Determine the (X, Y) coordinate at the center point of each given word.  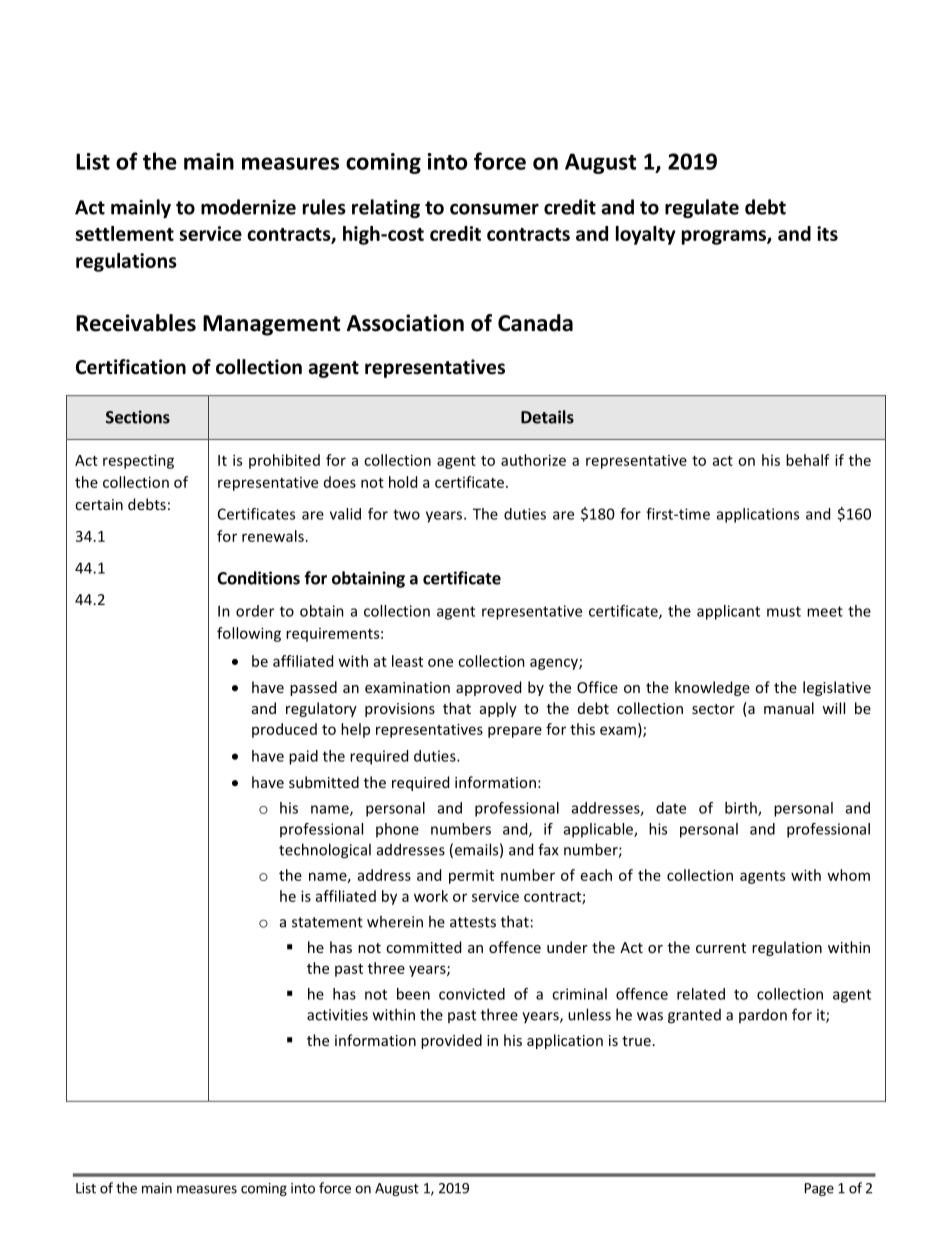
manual (789, 708)
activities (337, 1015)
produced (284, 730)
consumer (494, 209)
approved (488, 688)
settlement (125, 233)
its (827, 233)
